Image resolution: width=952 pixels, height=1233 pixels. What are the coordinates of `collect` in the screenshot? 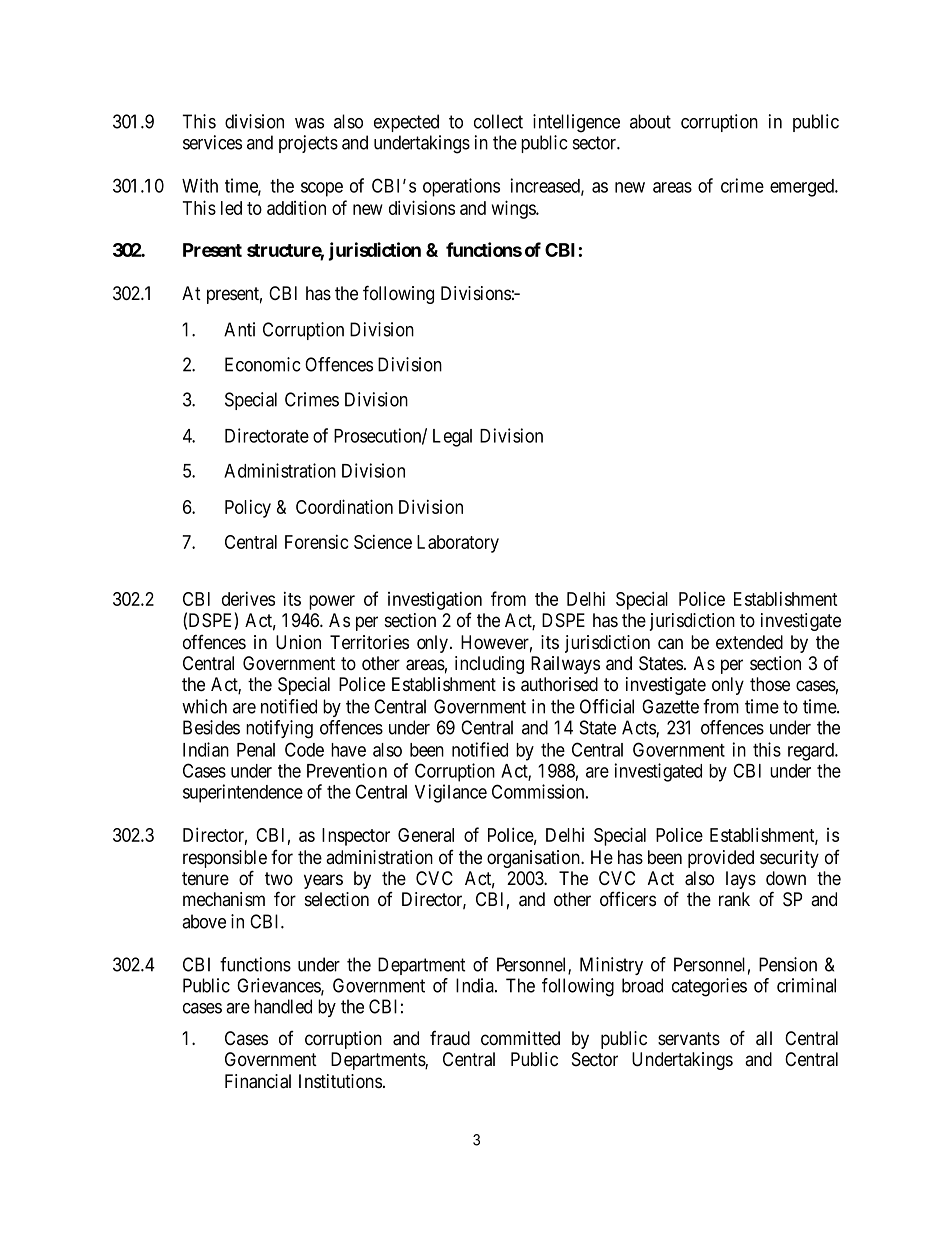 It's located at (498, 121).
